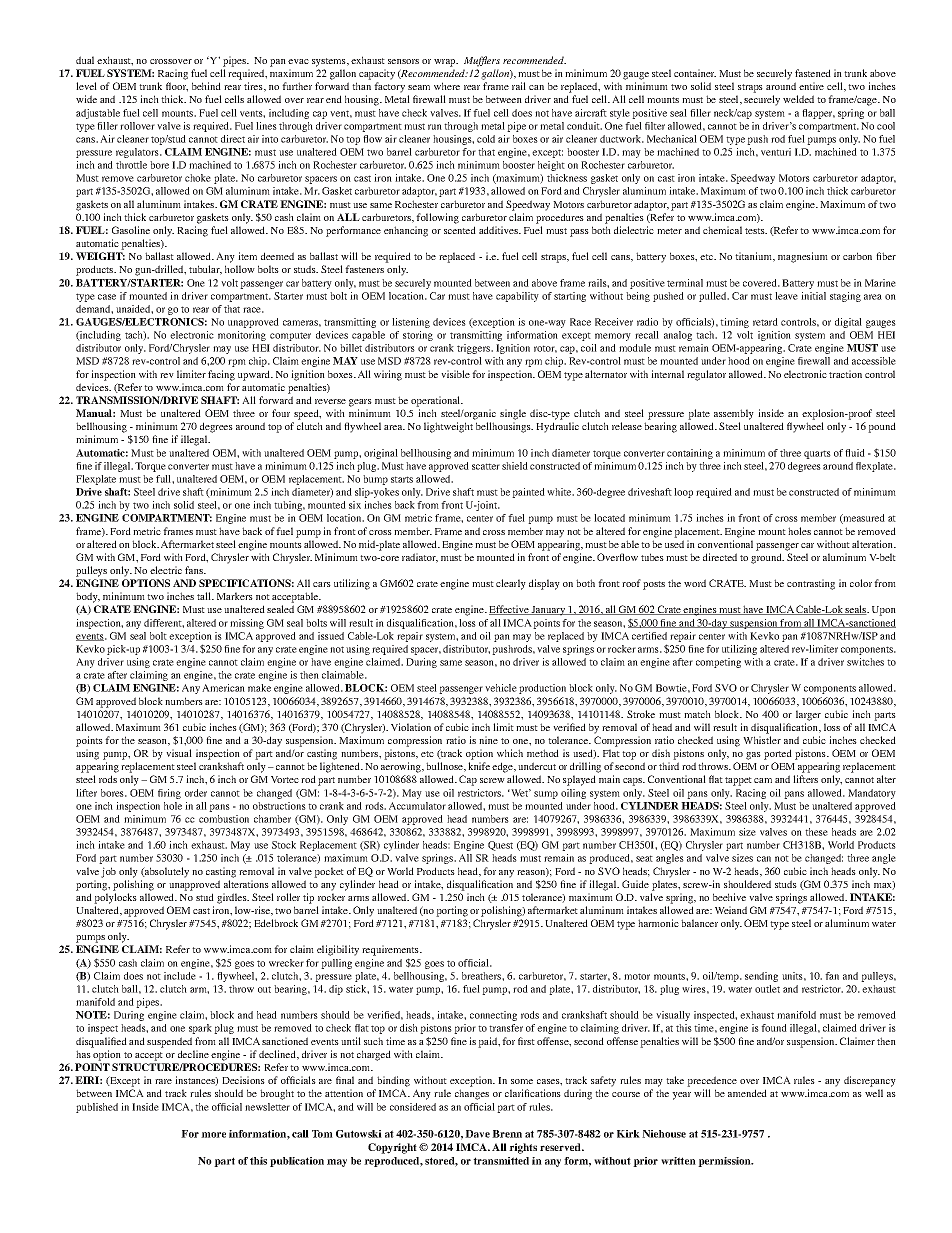 The width and height of the screenshot is (952, 1233). I want to click on ported, so click(778, 754).
